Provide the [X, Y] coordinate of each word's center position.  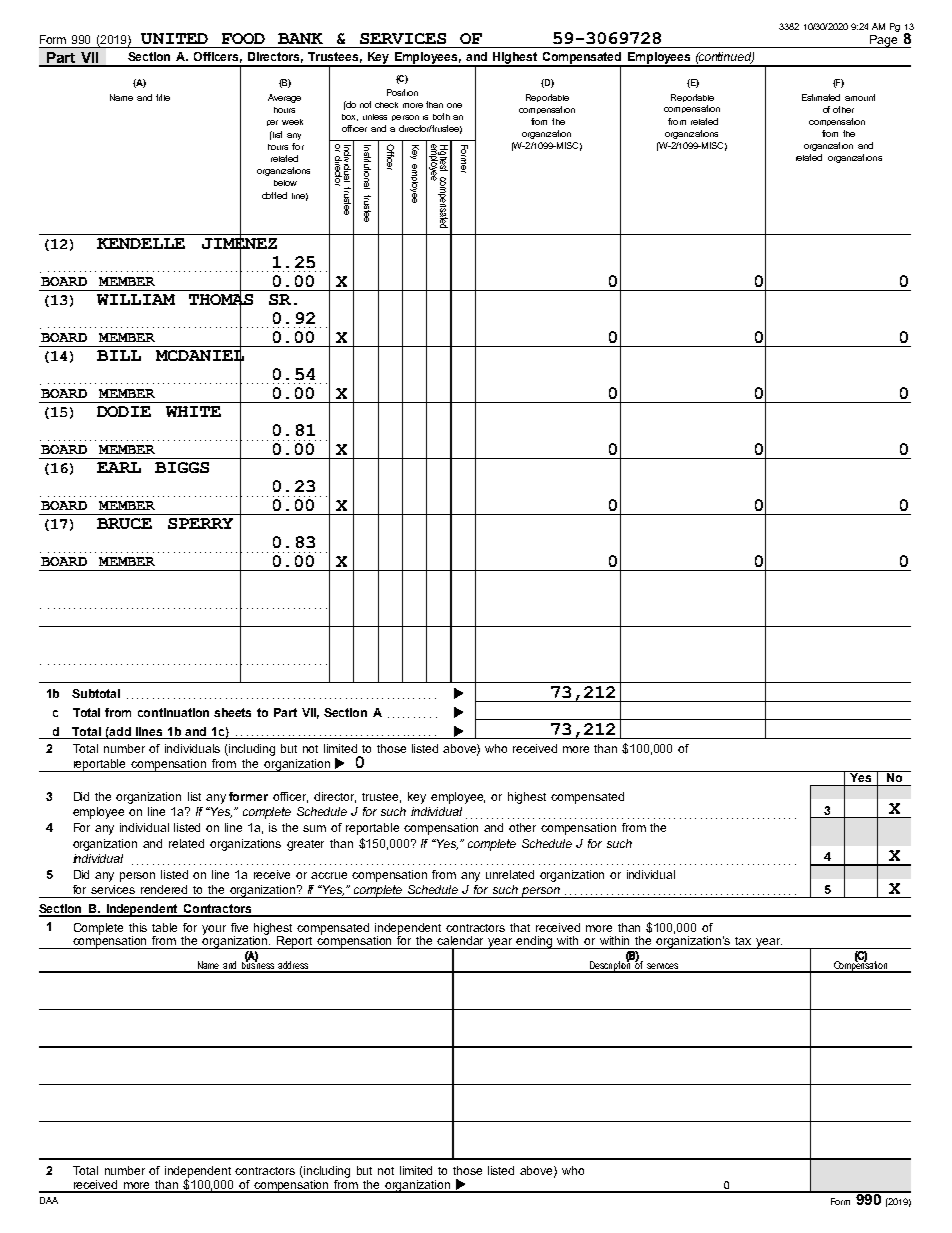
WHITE [193, 411]
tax [743, 941]
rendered [164, 889]
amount [860, 97]
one [454, 105]
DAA [49, 1200]
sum [314, 828]
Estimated [821, 97]
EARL [119, 467]
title [163, 97]
